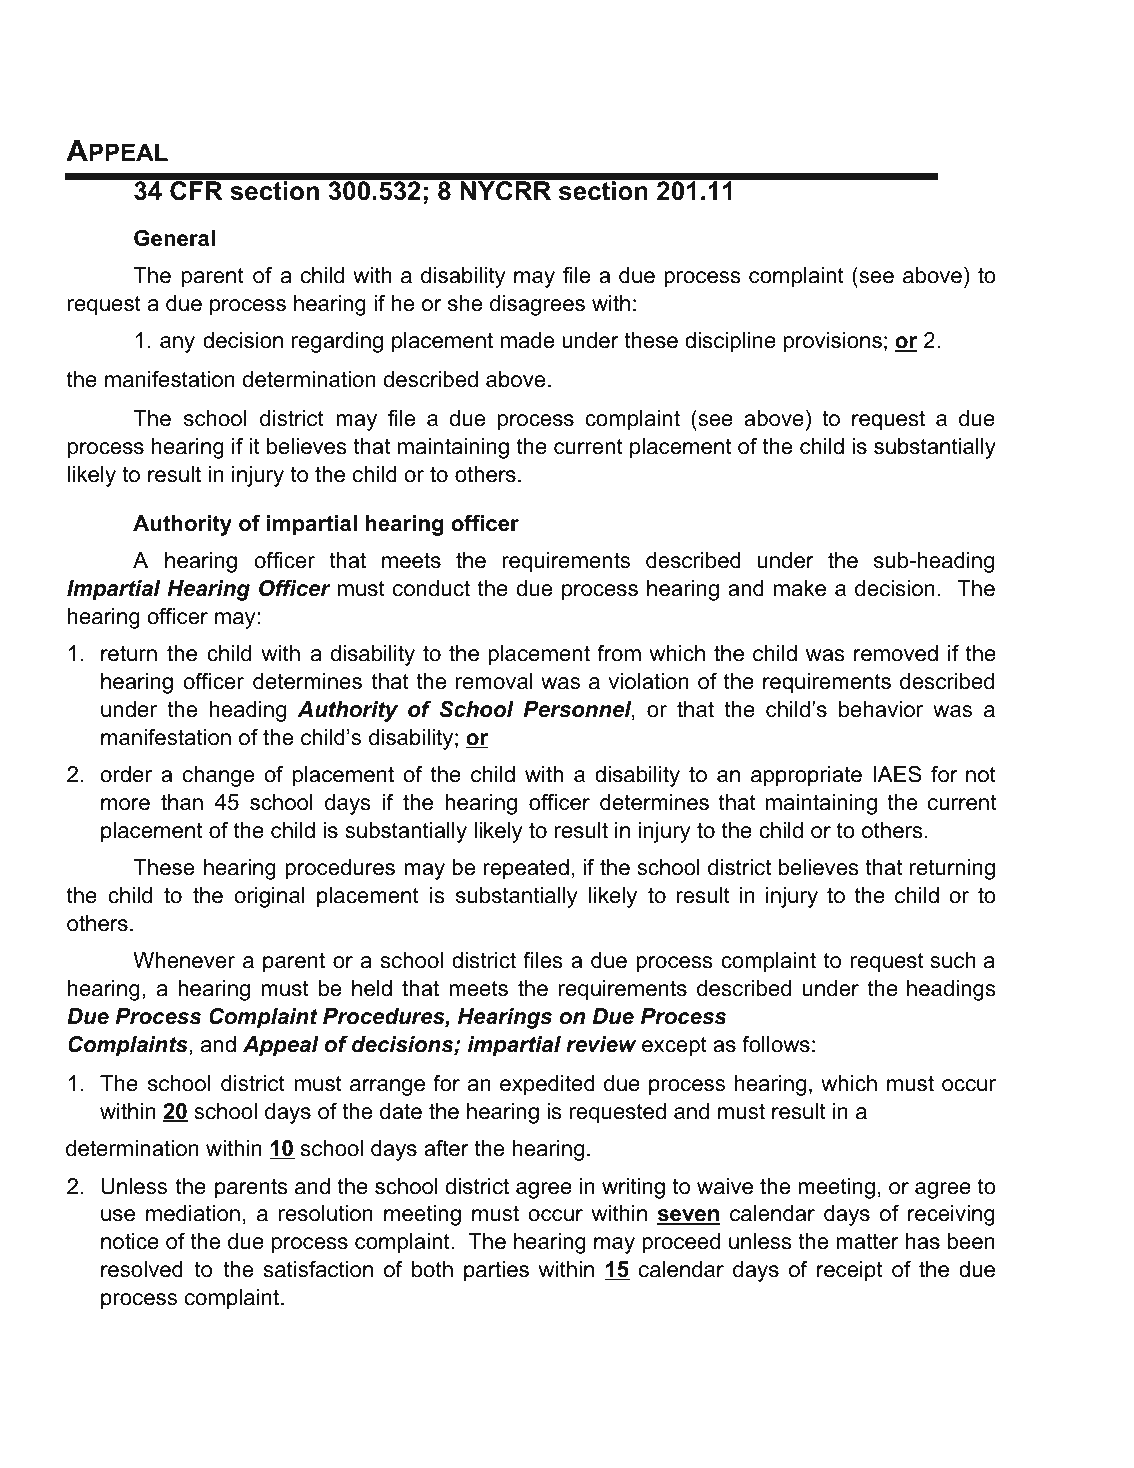 The image size is (1134, 1468). Describe the element at coordinates (218, 776) in the document. I see `change` at that location.
